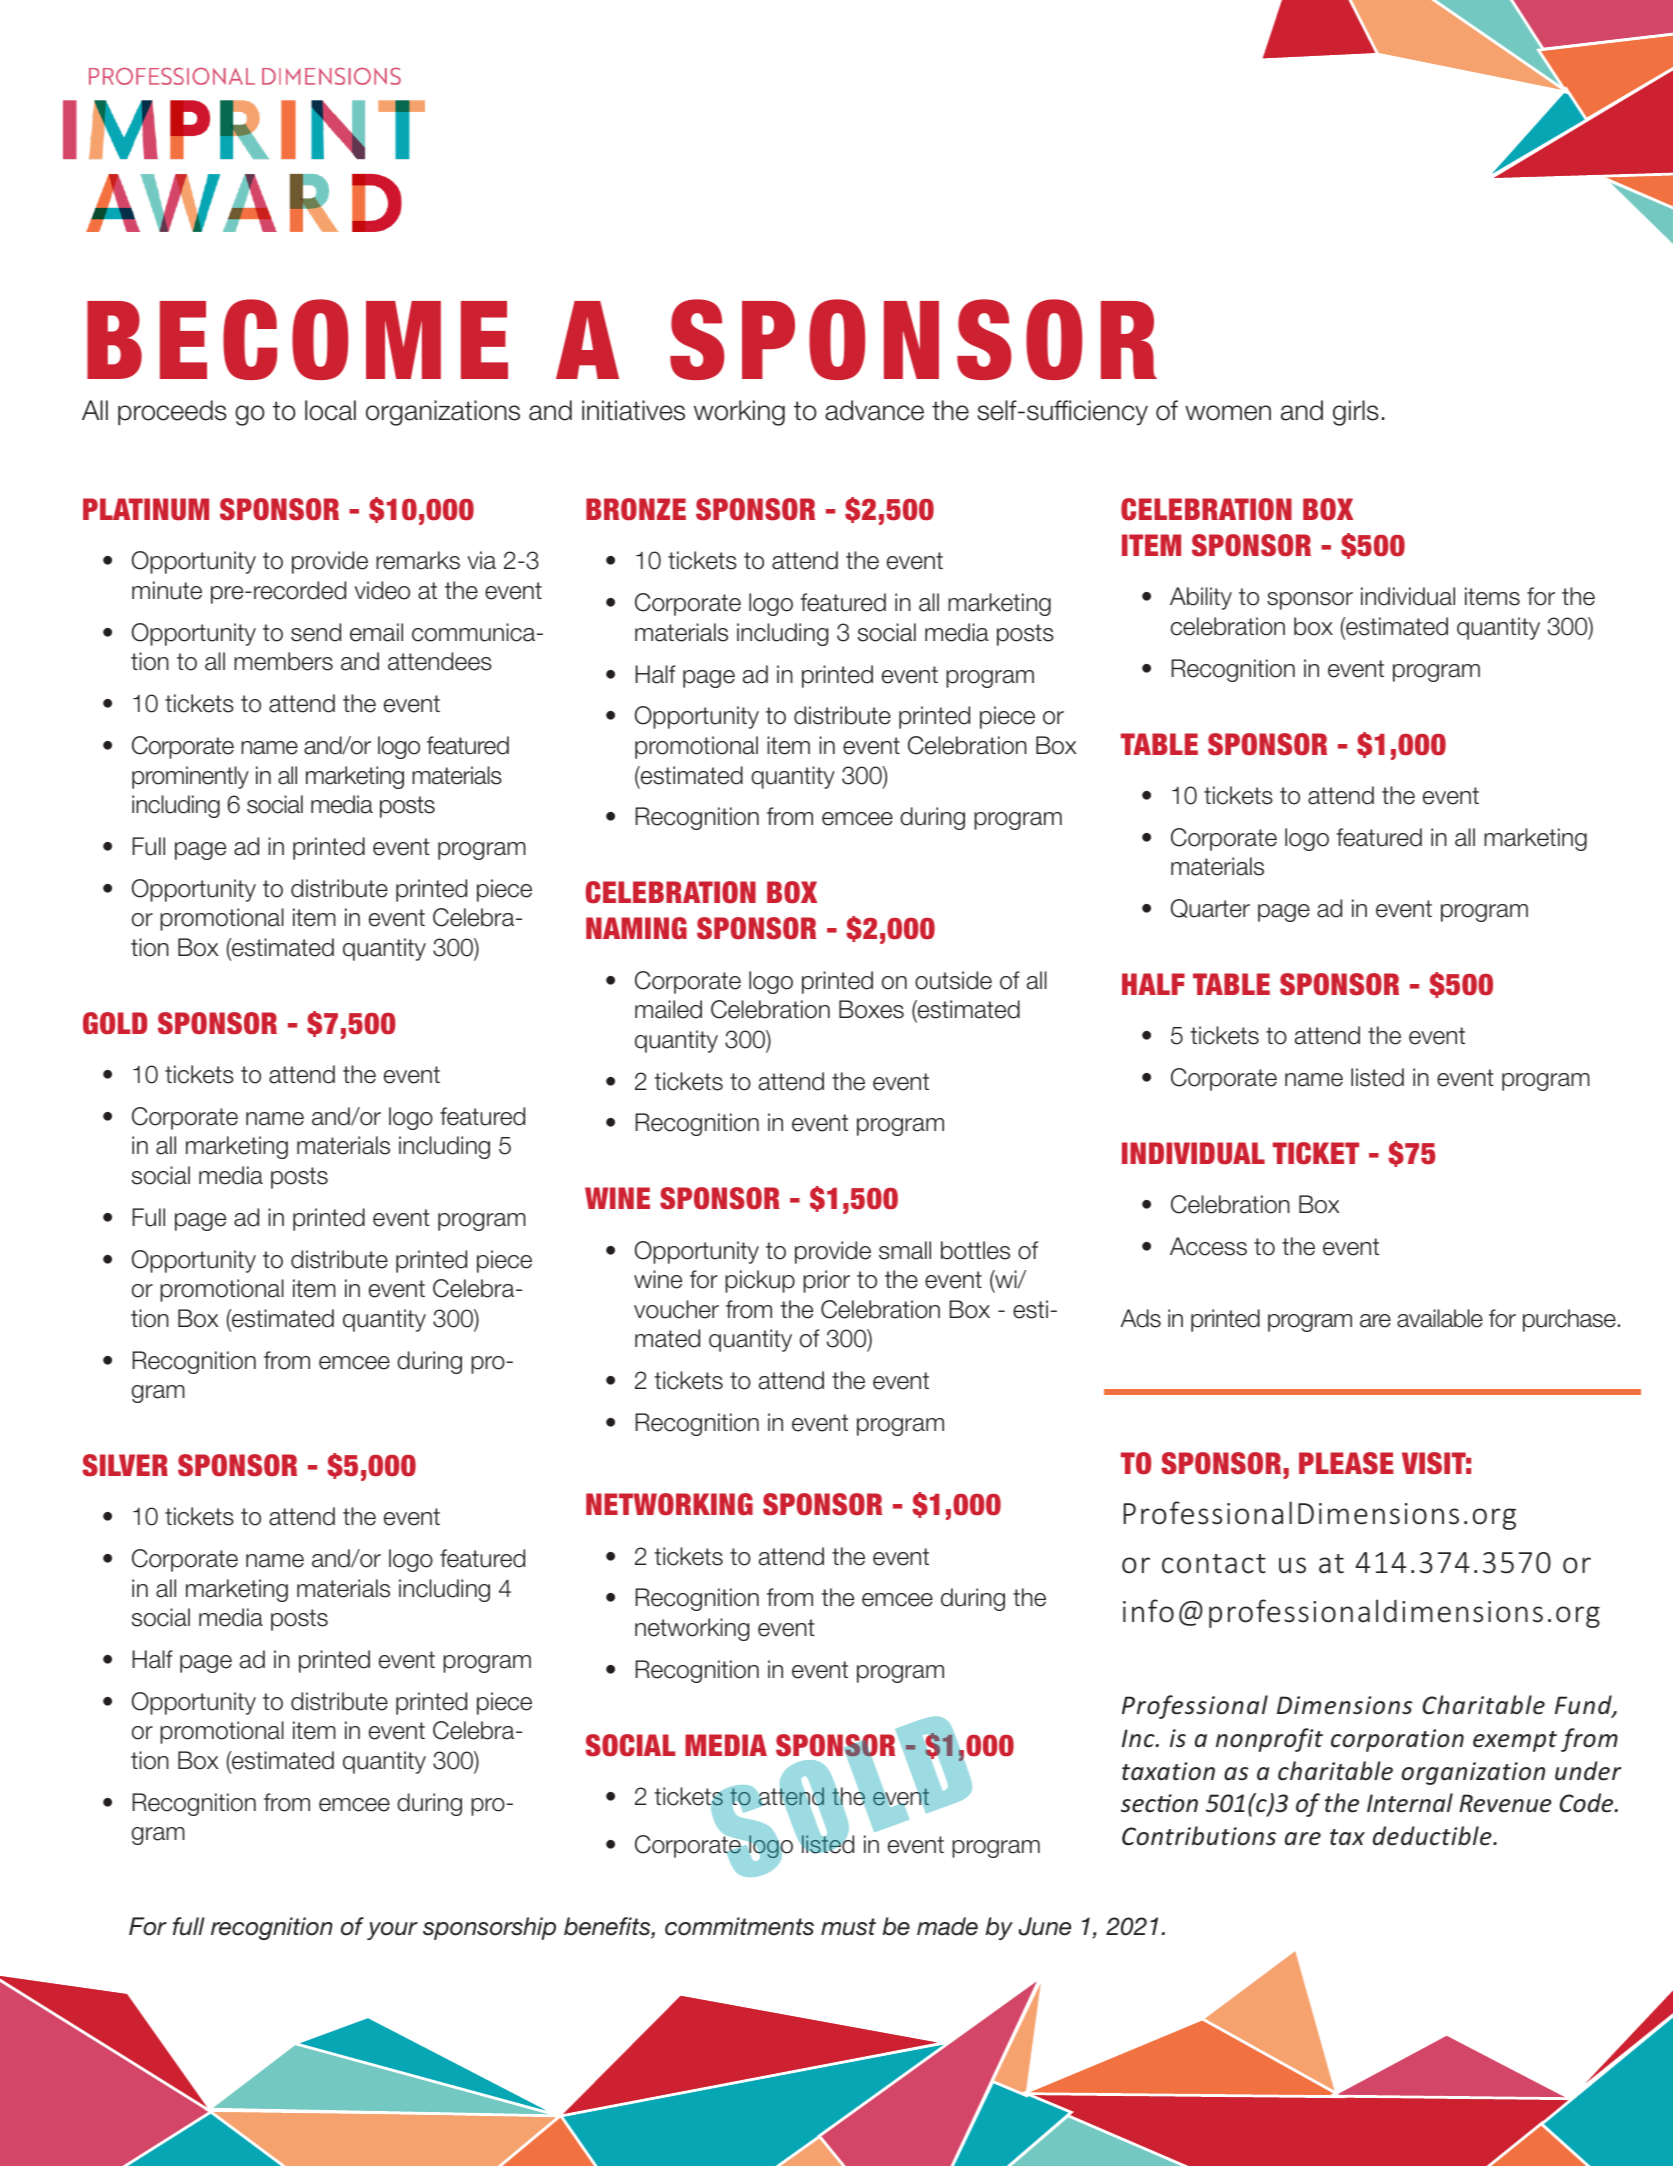  Describe the element at coordinates (826, 1281) in the screenshot. I see `prior` at that location.
